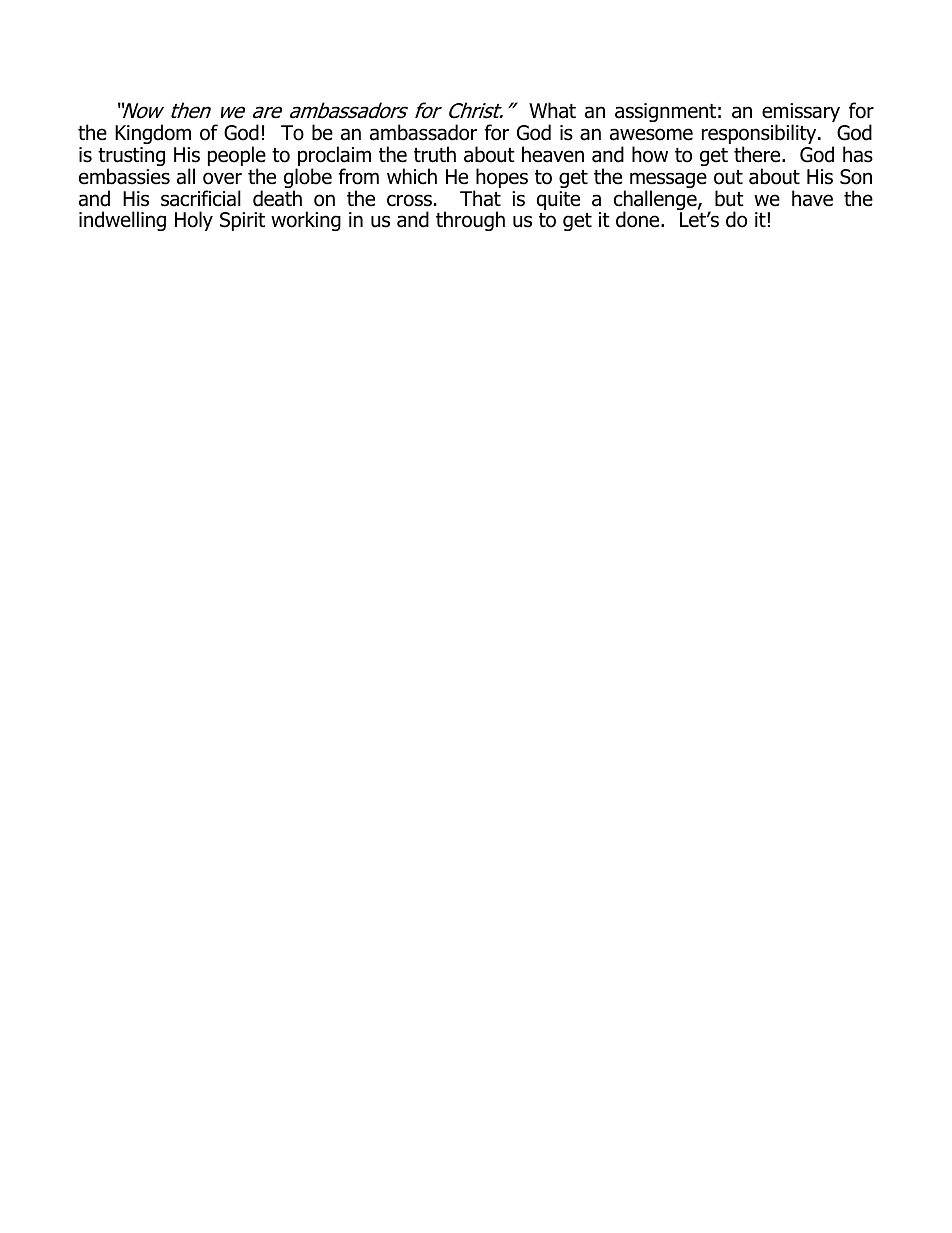 The image size is (952, 1233). I want to click on trusting, so click(131, 158).
